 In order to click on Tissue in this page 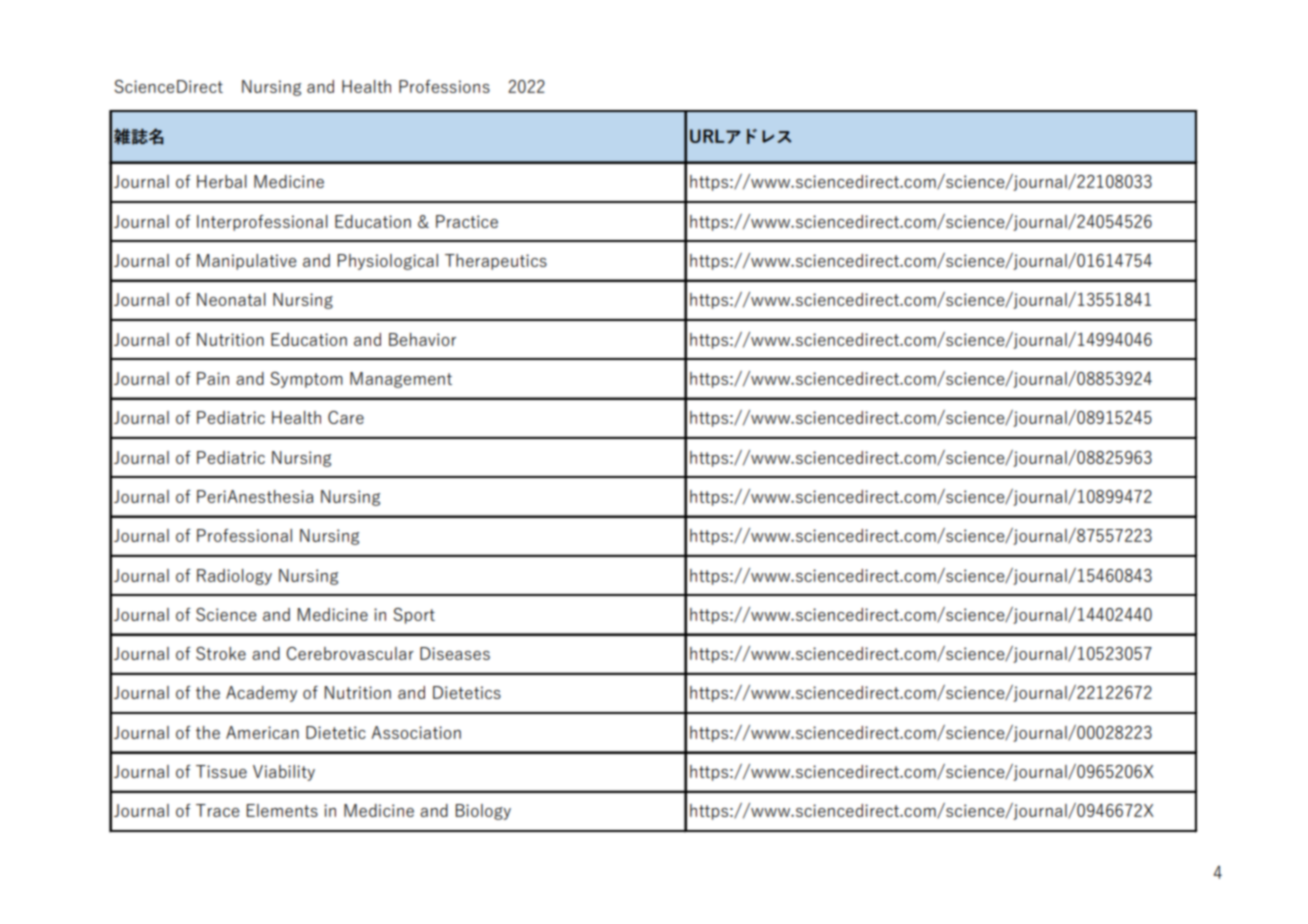, I will do `click(221, 771)`.
